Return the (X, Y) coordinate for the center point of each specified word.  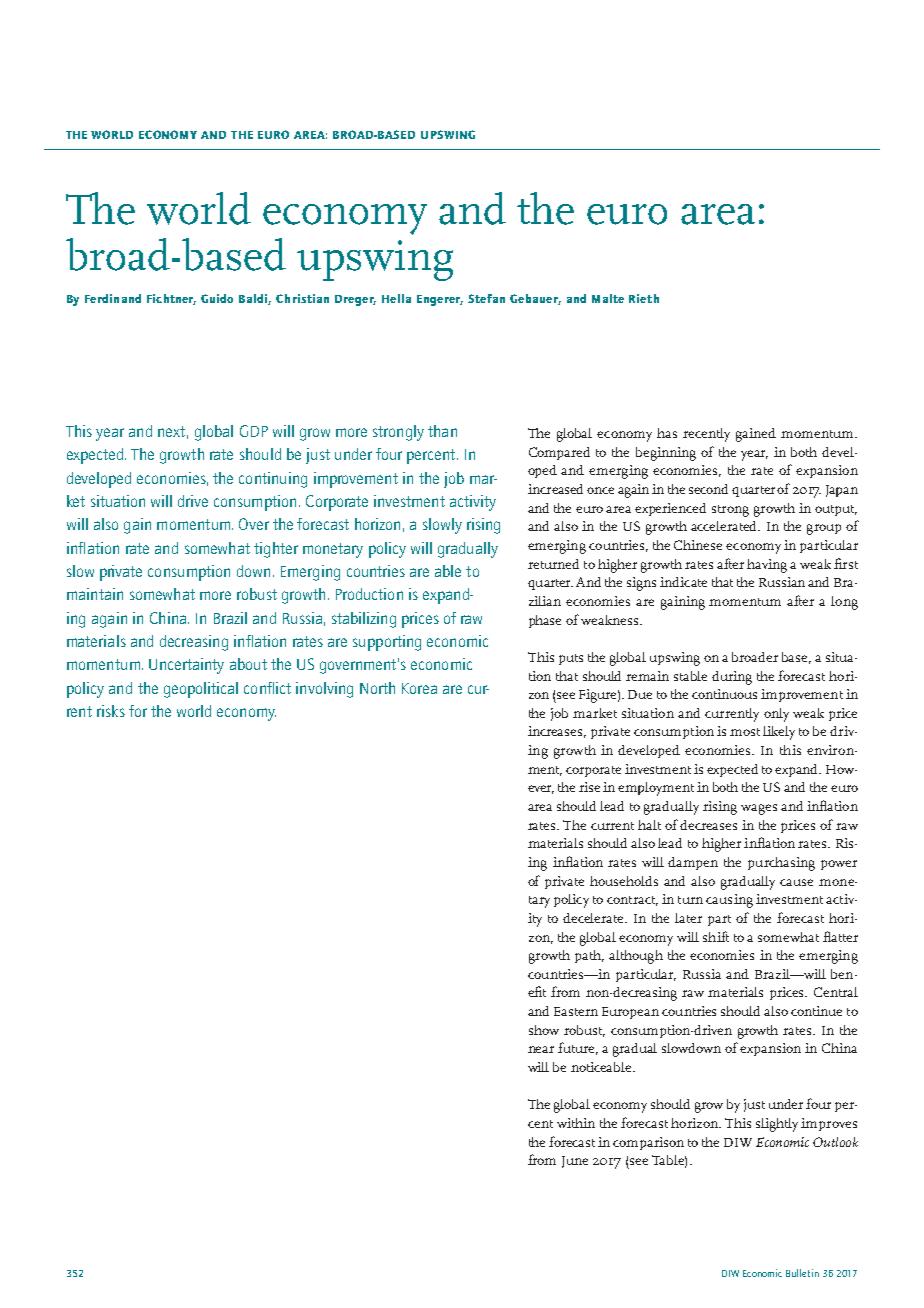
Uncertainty (186, 666)
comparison (648, 1143)
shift (716, 936)
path (589, 956)
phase (545, 621)
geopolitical (201, 690)
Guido (217, 298)
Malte (608, 298)
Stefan (486, 298)
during (732, 678)
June (575, 1162)
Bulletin (802, 1273)
